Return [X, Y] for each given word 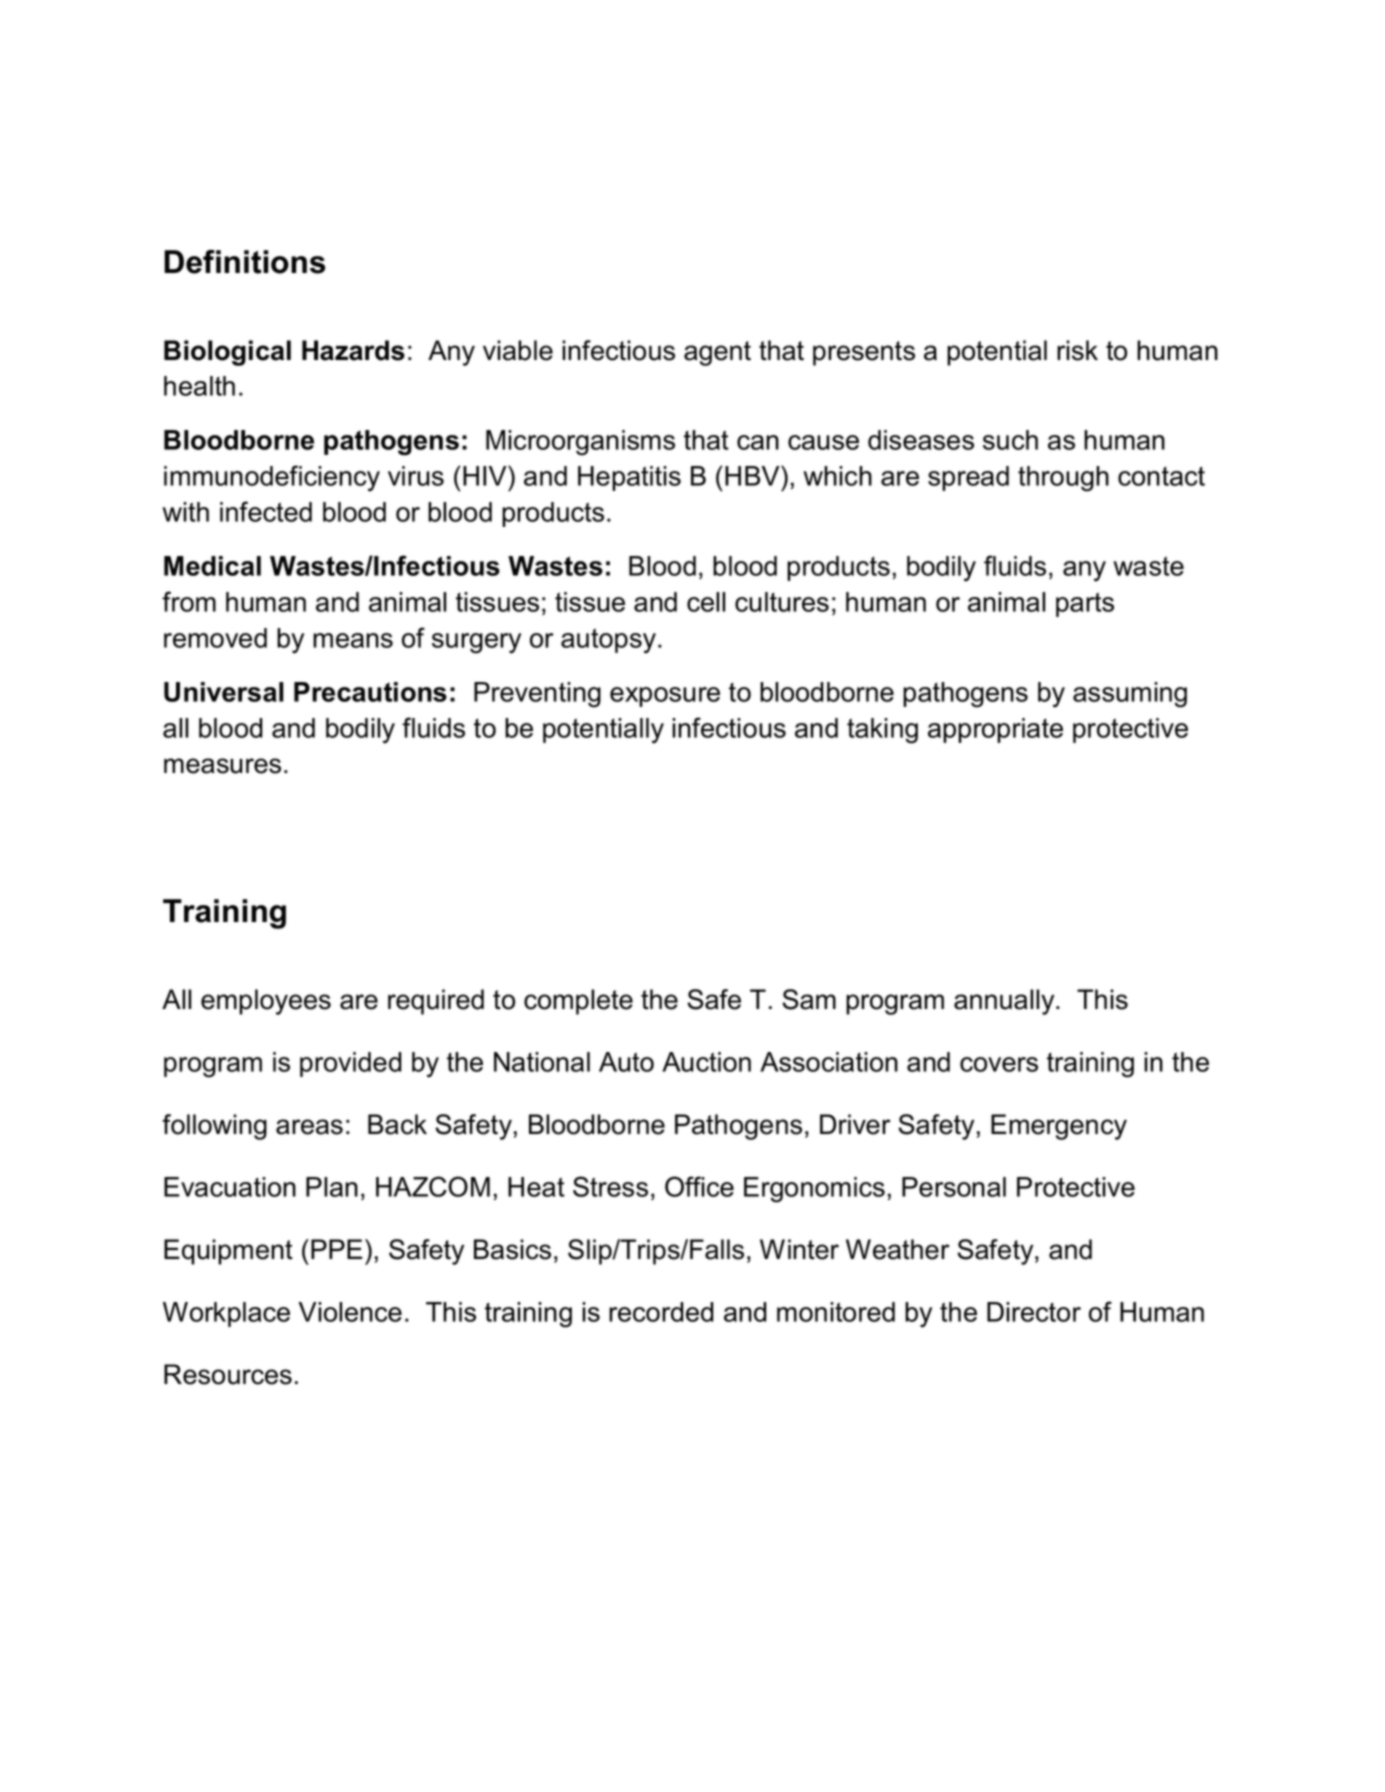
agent [717, 353]
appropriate [995, 730]
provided [351, 1064]
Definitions [244, 262]
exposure [665, 697]
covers [999, 1064]
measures [222, 766]
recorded [661, 1312]
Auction [706, 1062]
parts [1085, 604]
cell [706, 602]
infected [266, 511]
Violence [350, 1312]
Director [1034, 1312]
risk [1077, 350]
